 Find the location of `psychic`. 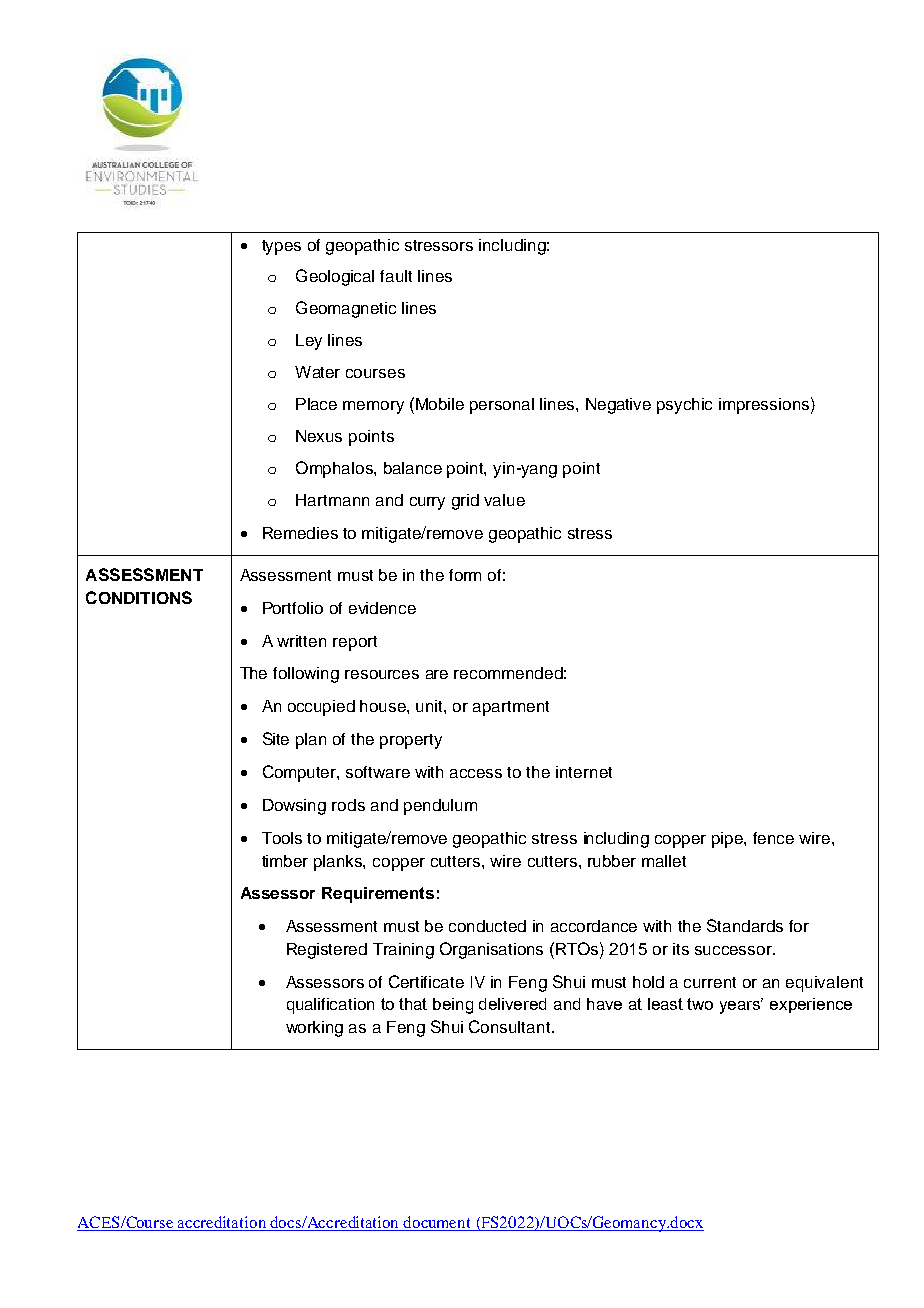

psychic is located at coordinates (684, 406).
